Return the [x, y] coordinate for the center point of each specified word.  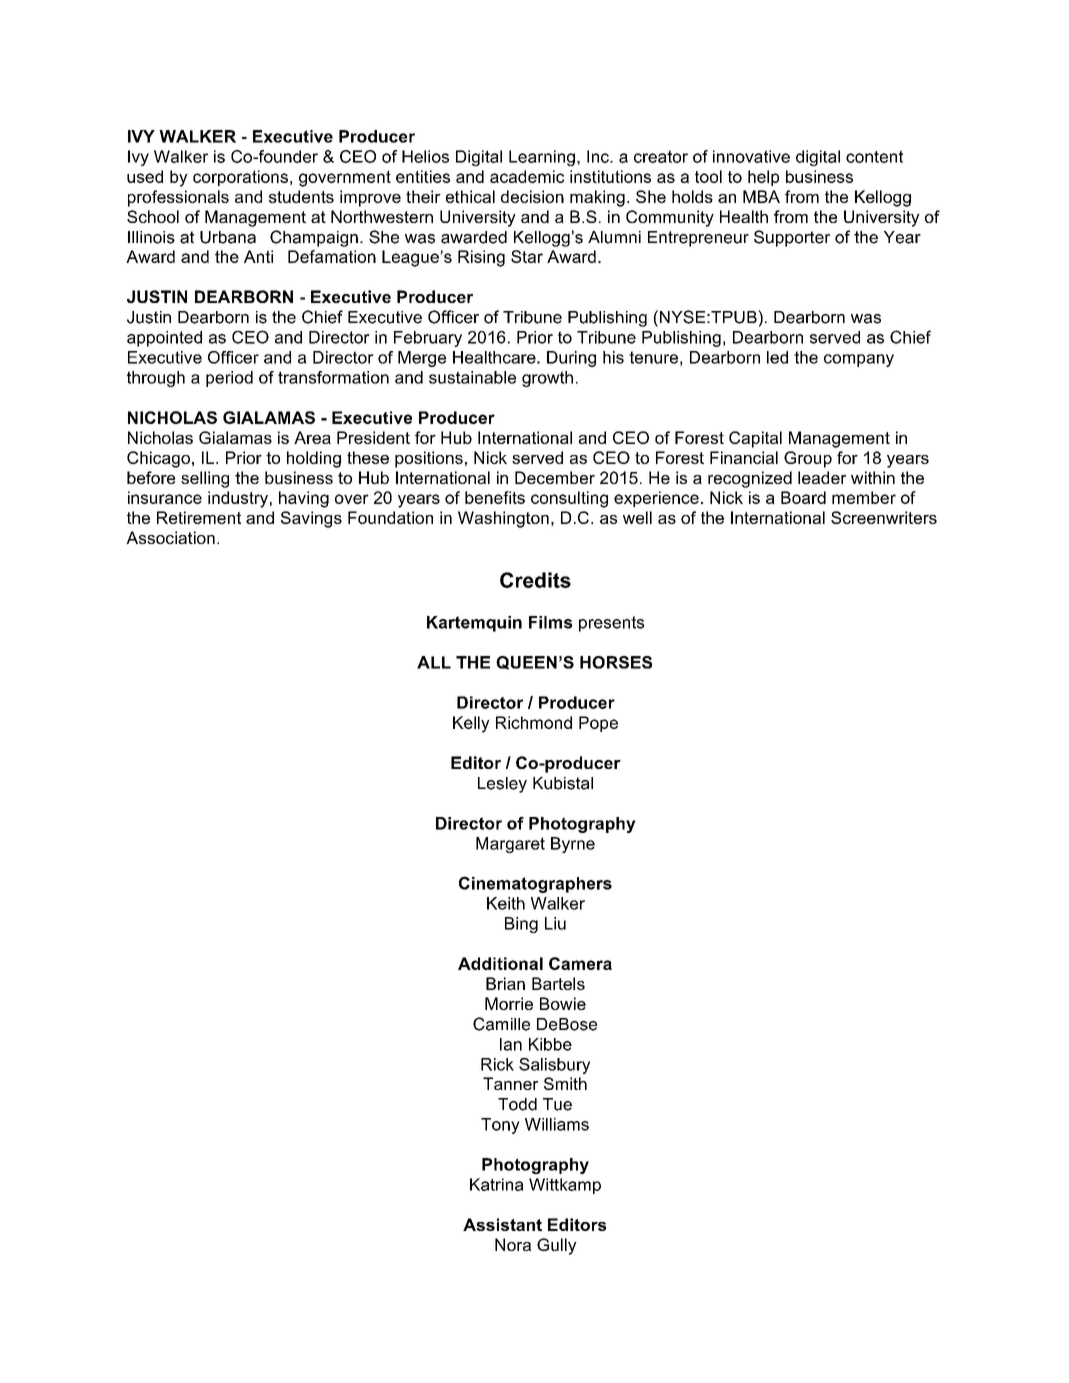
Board [803, 497]
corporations [240, 178]
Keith [506, 903]
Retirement [199, 517]
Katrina [496, 1184]
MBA [761, 196]
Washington [503, 519]
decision [532, 196]
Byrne [573, 845]
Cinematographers [535, 884]
